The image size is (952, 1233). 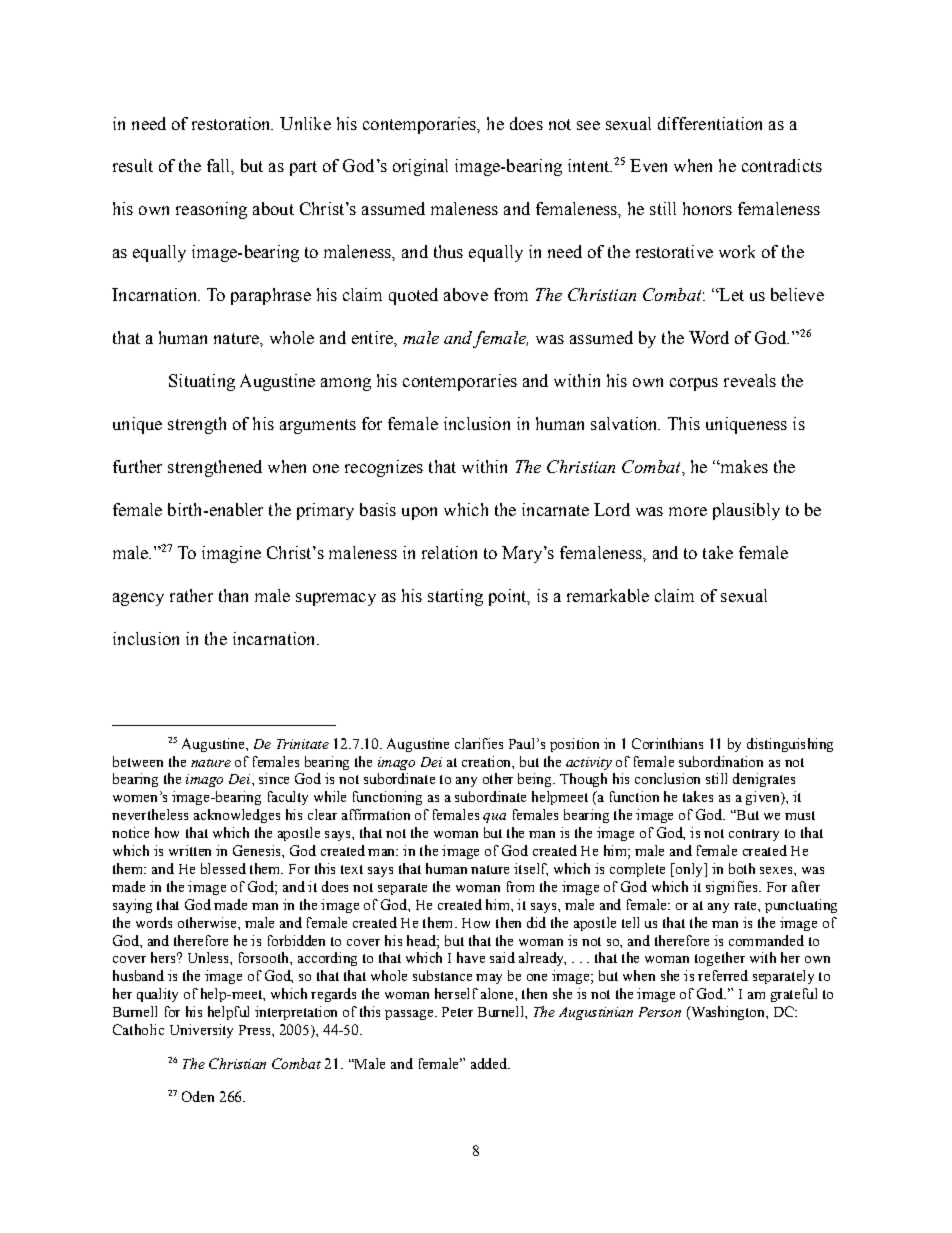 I want to click on rather, so click(x=191, y=595).
